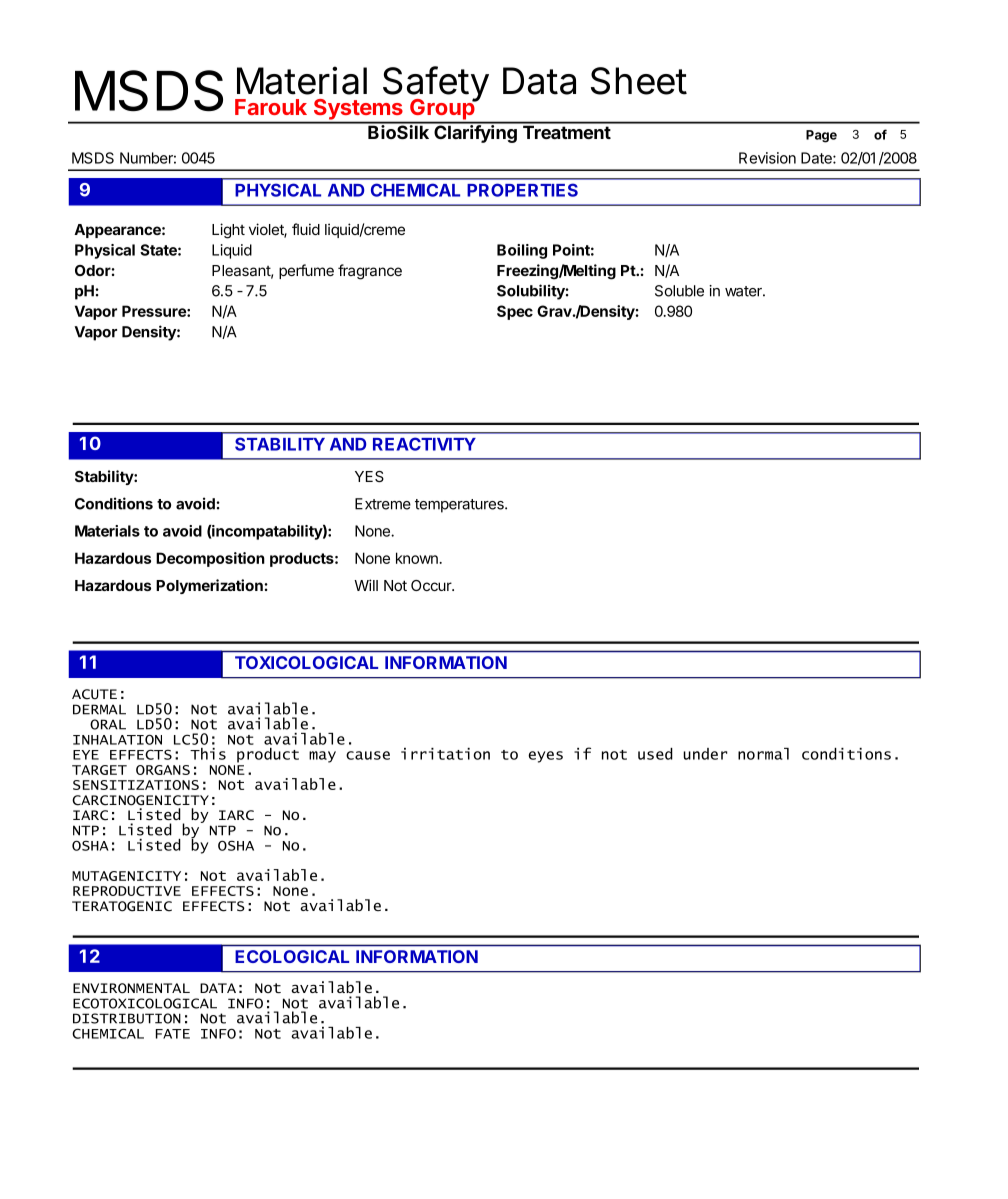 The image size is (1008, 1199). Describe the element at coordinates (210, 559) in the document. I see `Decomposition` at that location.
